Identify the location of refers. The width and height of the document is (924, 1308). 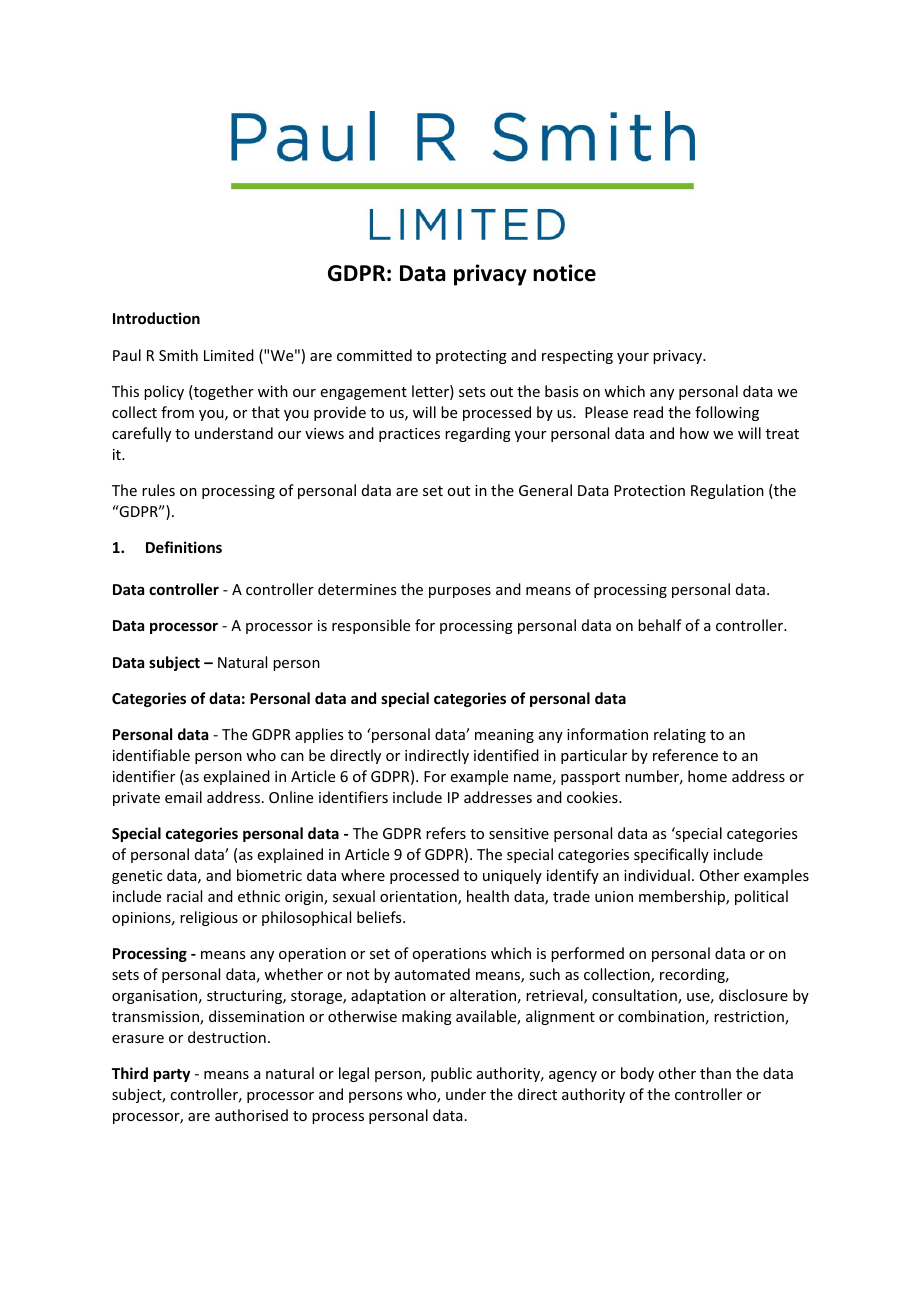
(446, 833).
